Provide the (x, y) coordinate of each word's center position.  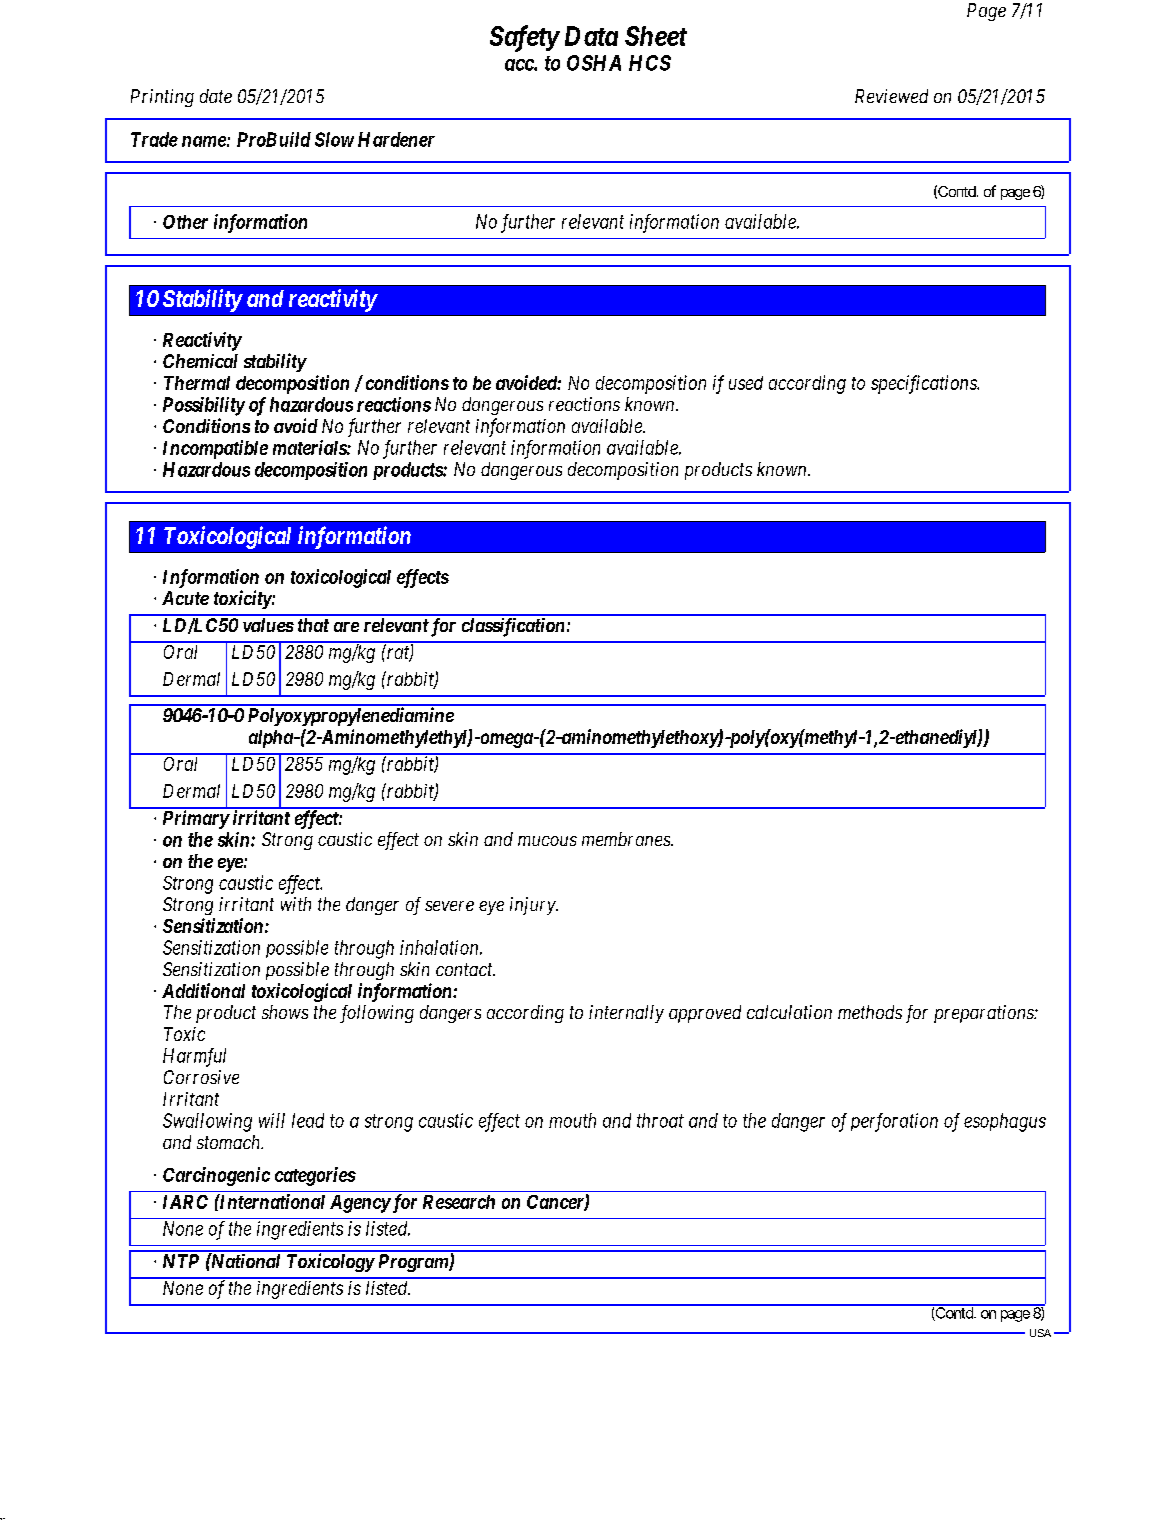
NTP (181, 1261)
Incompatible (215, 449)
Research (459, 1202)
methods (870, 1012)
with (296, 904)
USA (1040, 1333)
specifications (925, 384)
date (216, 96)
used (746, 383)
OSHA (594, 63)
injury (533, 906)
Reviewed (891, 96)
